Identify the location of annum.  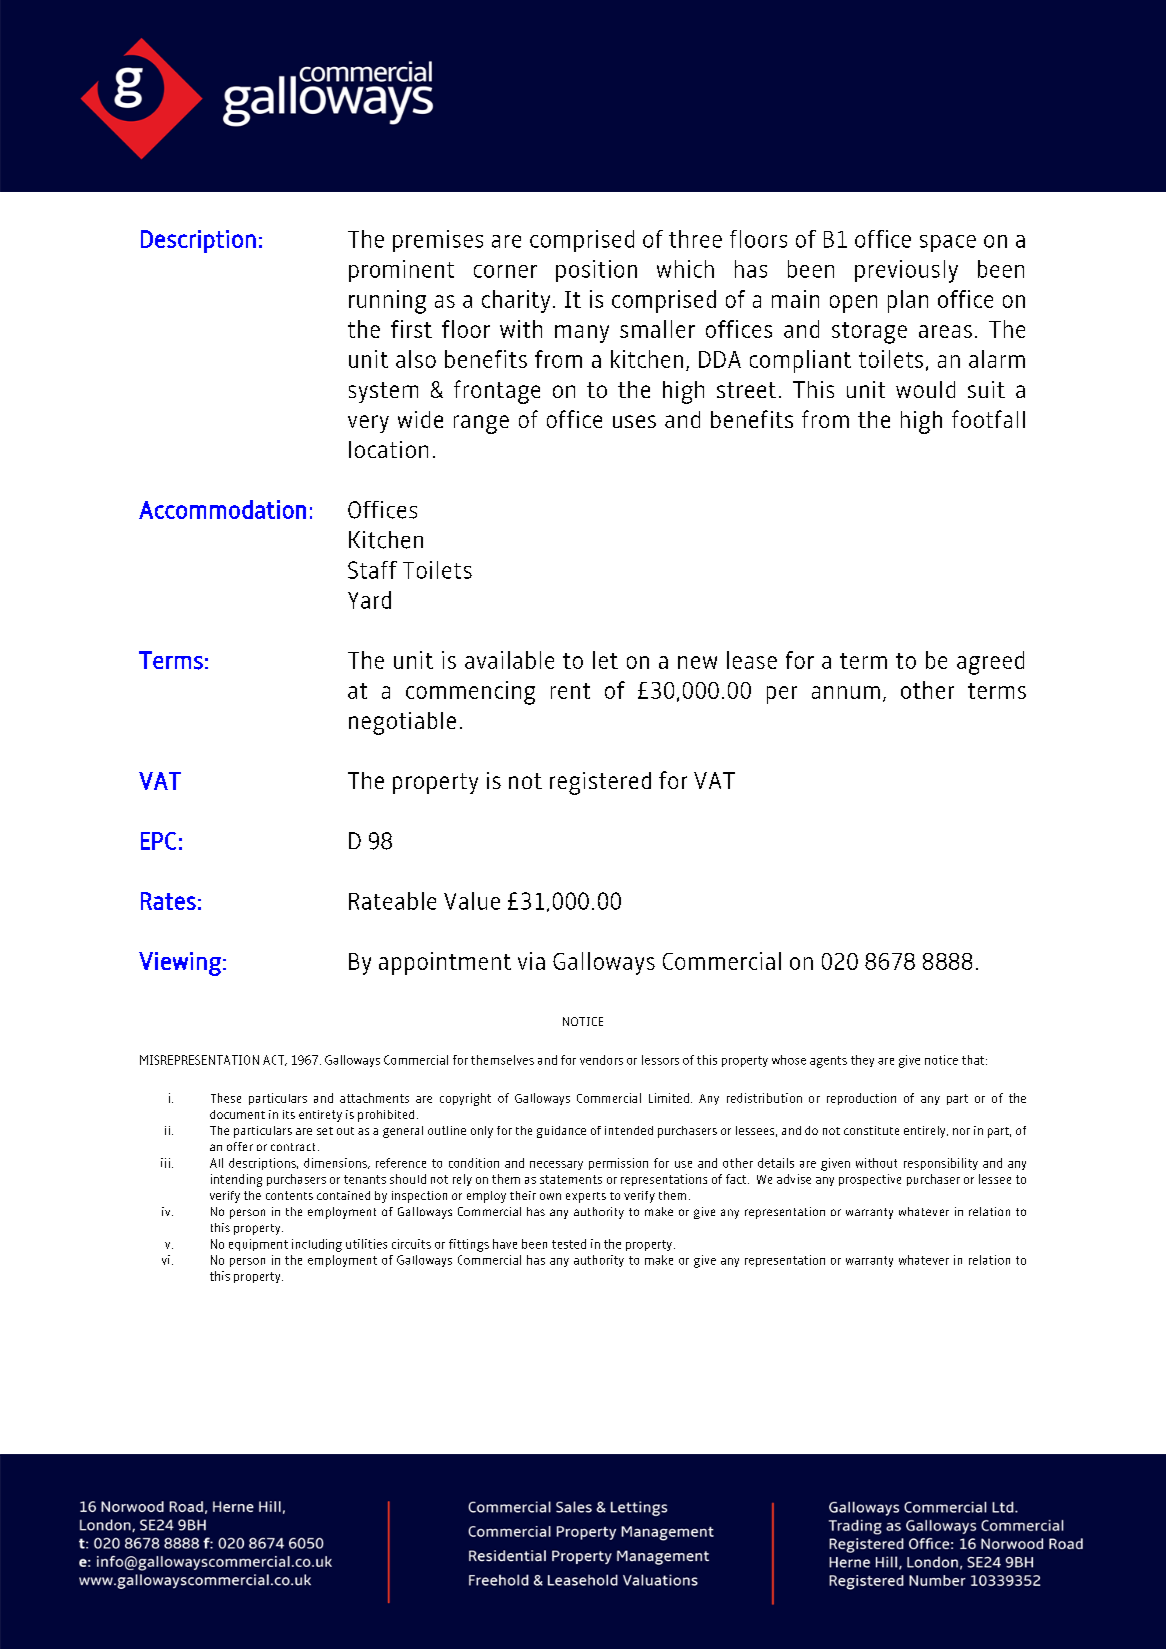
(846, 692).
